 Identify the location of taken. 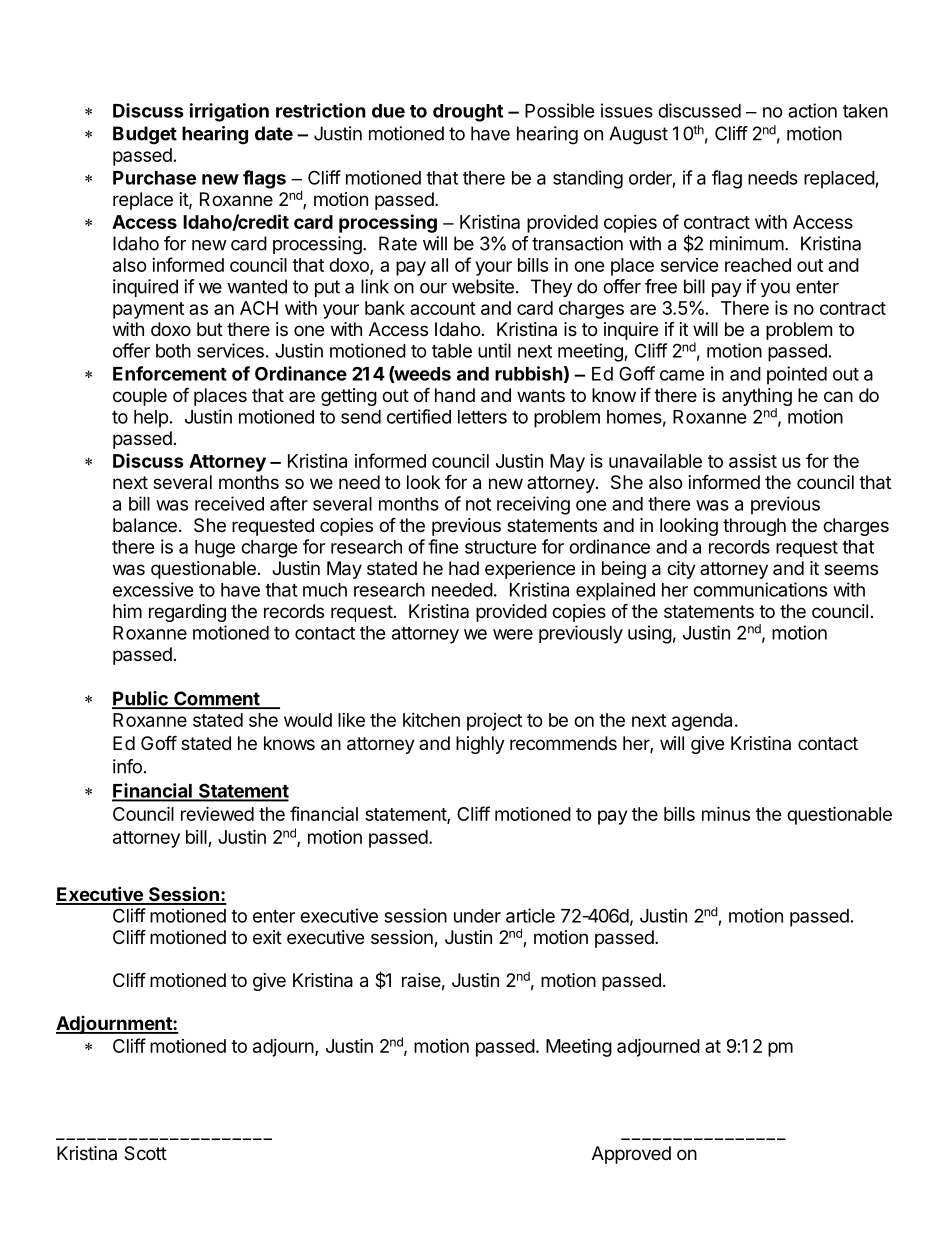
(865, 111).
